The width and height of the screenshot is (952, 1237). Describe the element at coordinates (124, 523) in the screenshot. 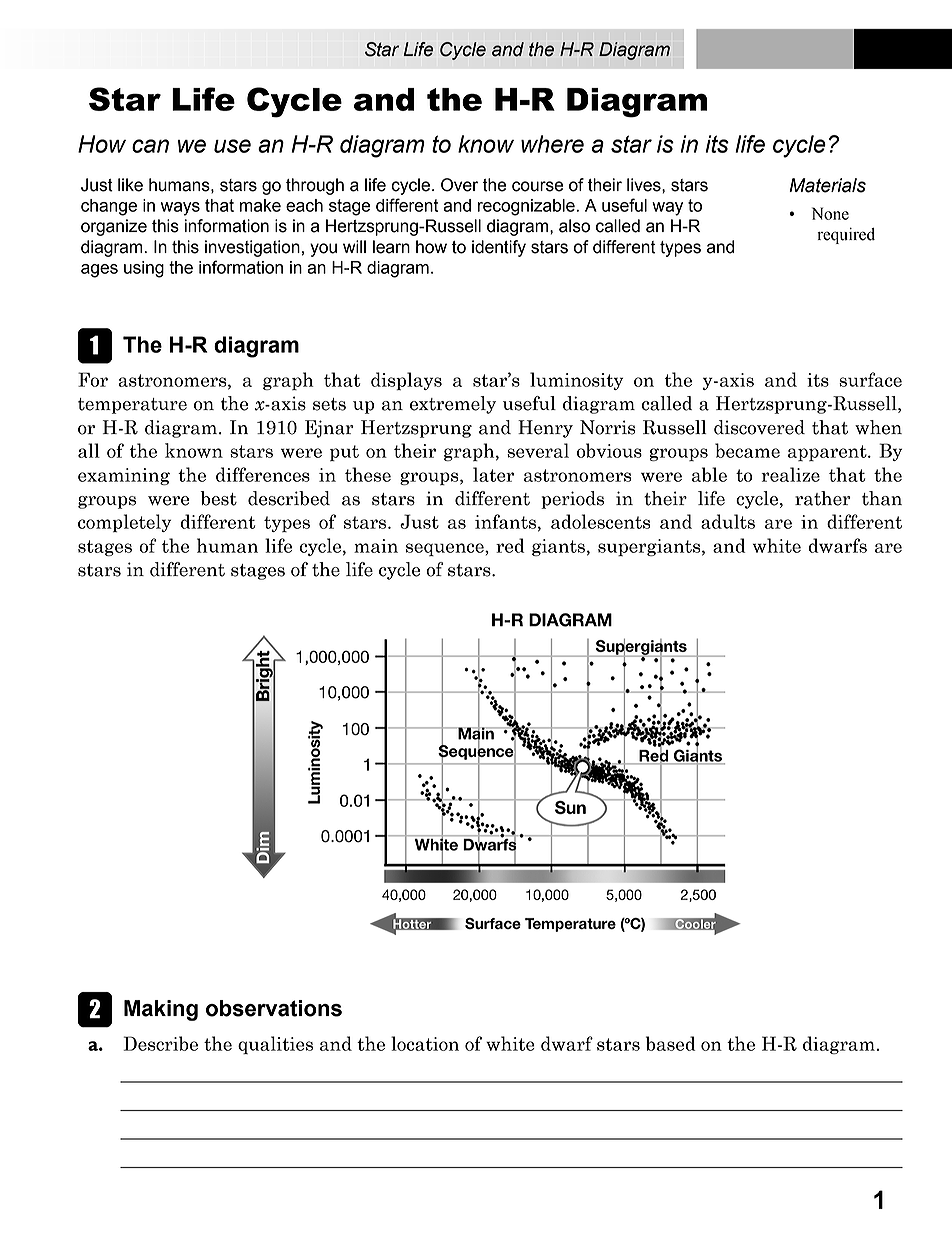

I see `completely` at that location.
